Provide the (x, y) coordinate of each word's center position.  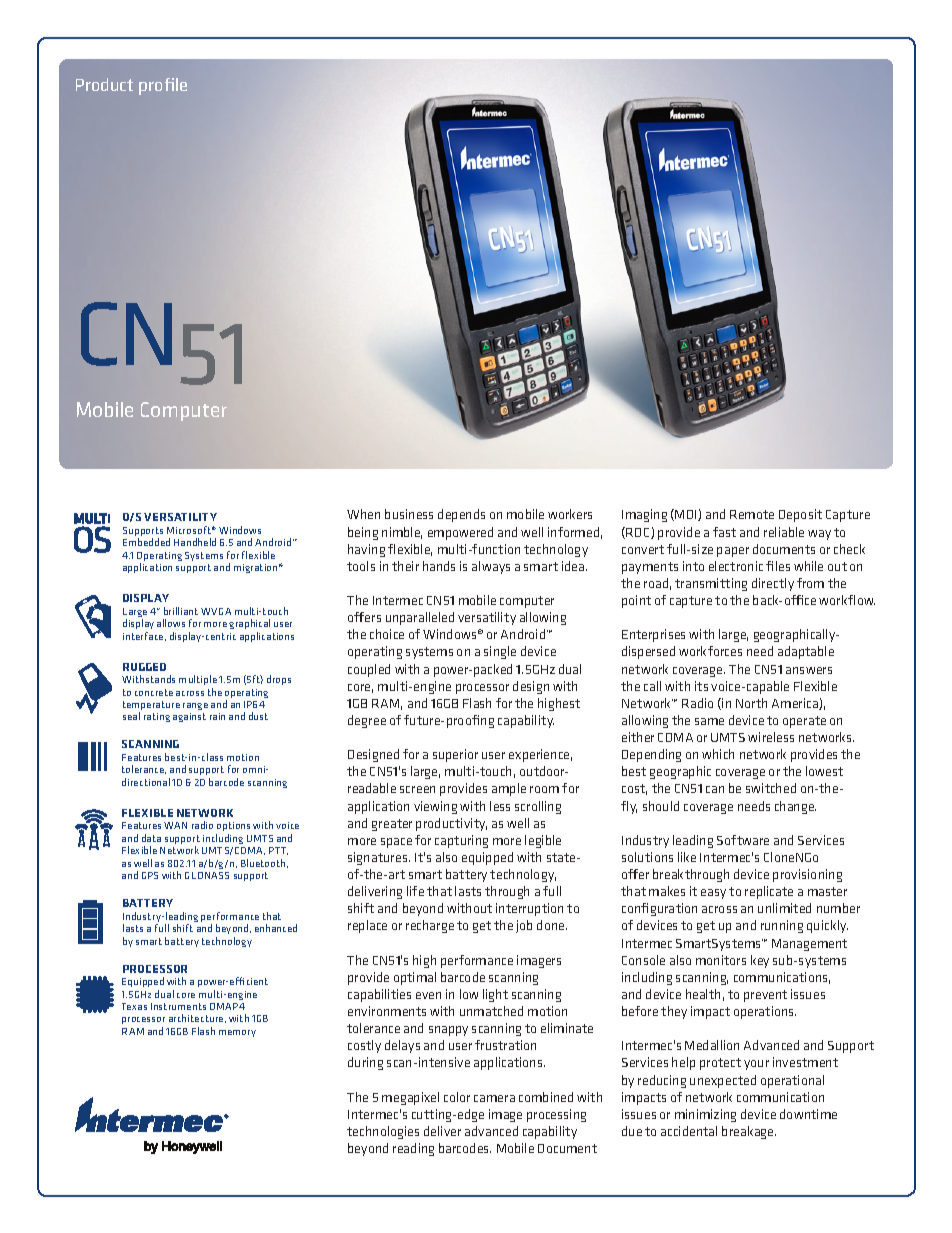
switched (771, 788)
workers (570, 514)
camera (494, 1098)
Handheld (195, 542)
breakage (749, 1132)
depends (461, 515)
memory (237, 1033)
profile (163, 86)
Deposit (800, 515)
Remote (752, 514)
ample (509, 789)
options (233, 828)
